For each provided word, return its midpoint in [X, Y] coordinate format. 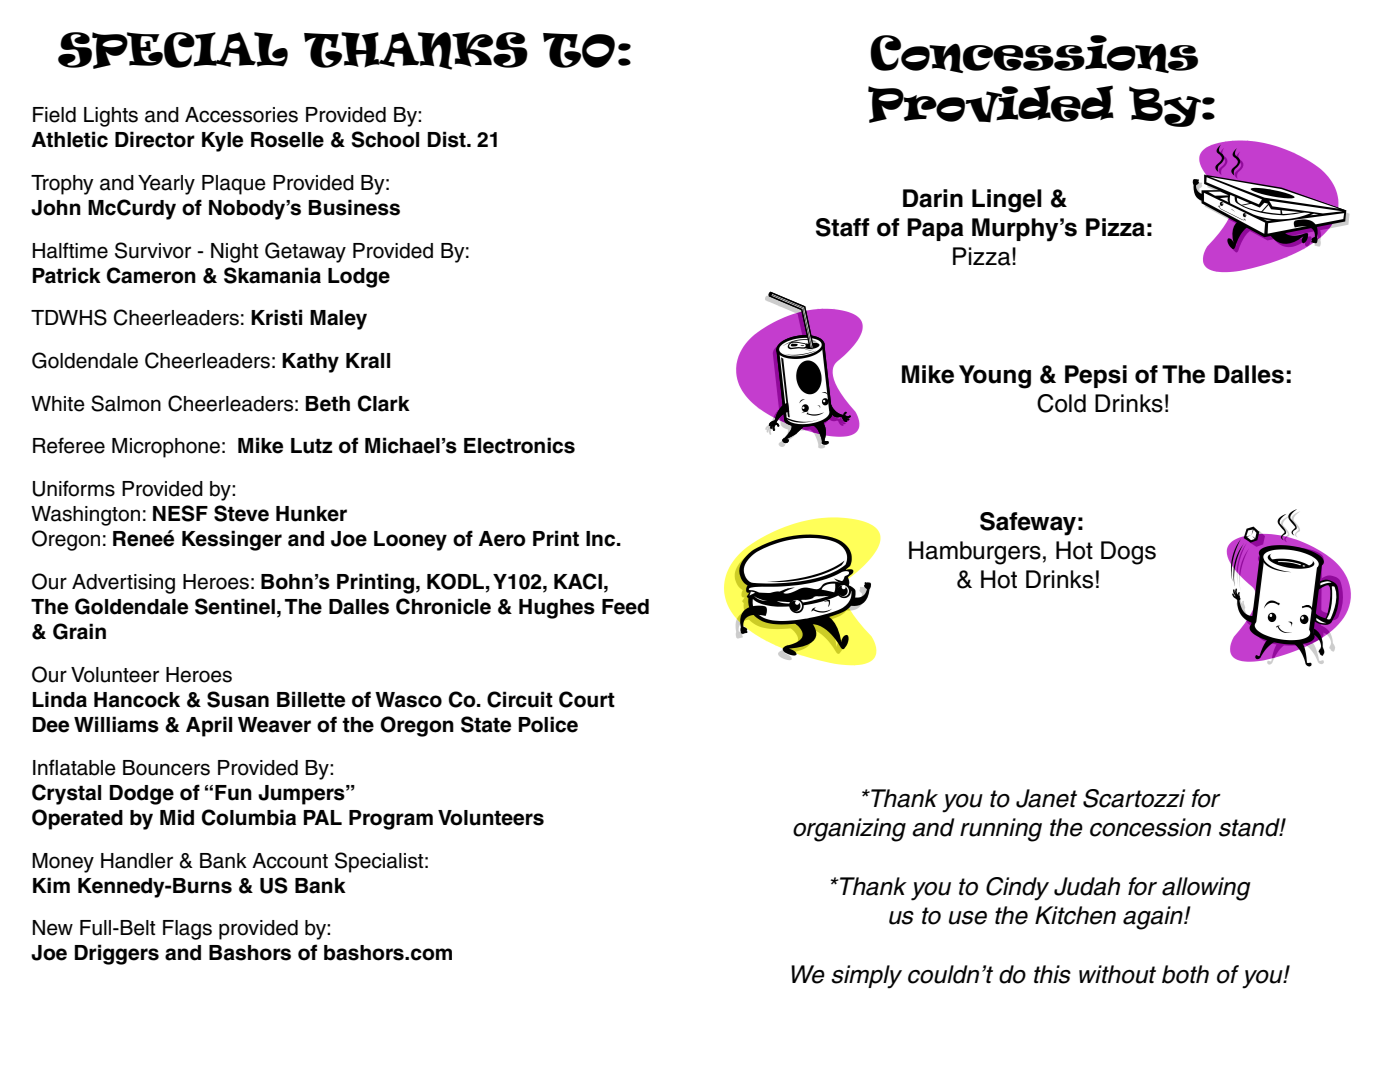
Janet [1046, 798]
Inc [602, 539]
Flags [187, 930]
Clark [384, 403]
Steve [241, 513]
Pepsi [1096, 376]
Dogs [1128, 553]
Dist [447, 139]
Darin [933, 198]
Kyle [222, 142]
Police [548, 724]
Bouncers [166, 768]
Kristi [276, 317]
